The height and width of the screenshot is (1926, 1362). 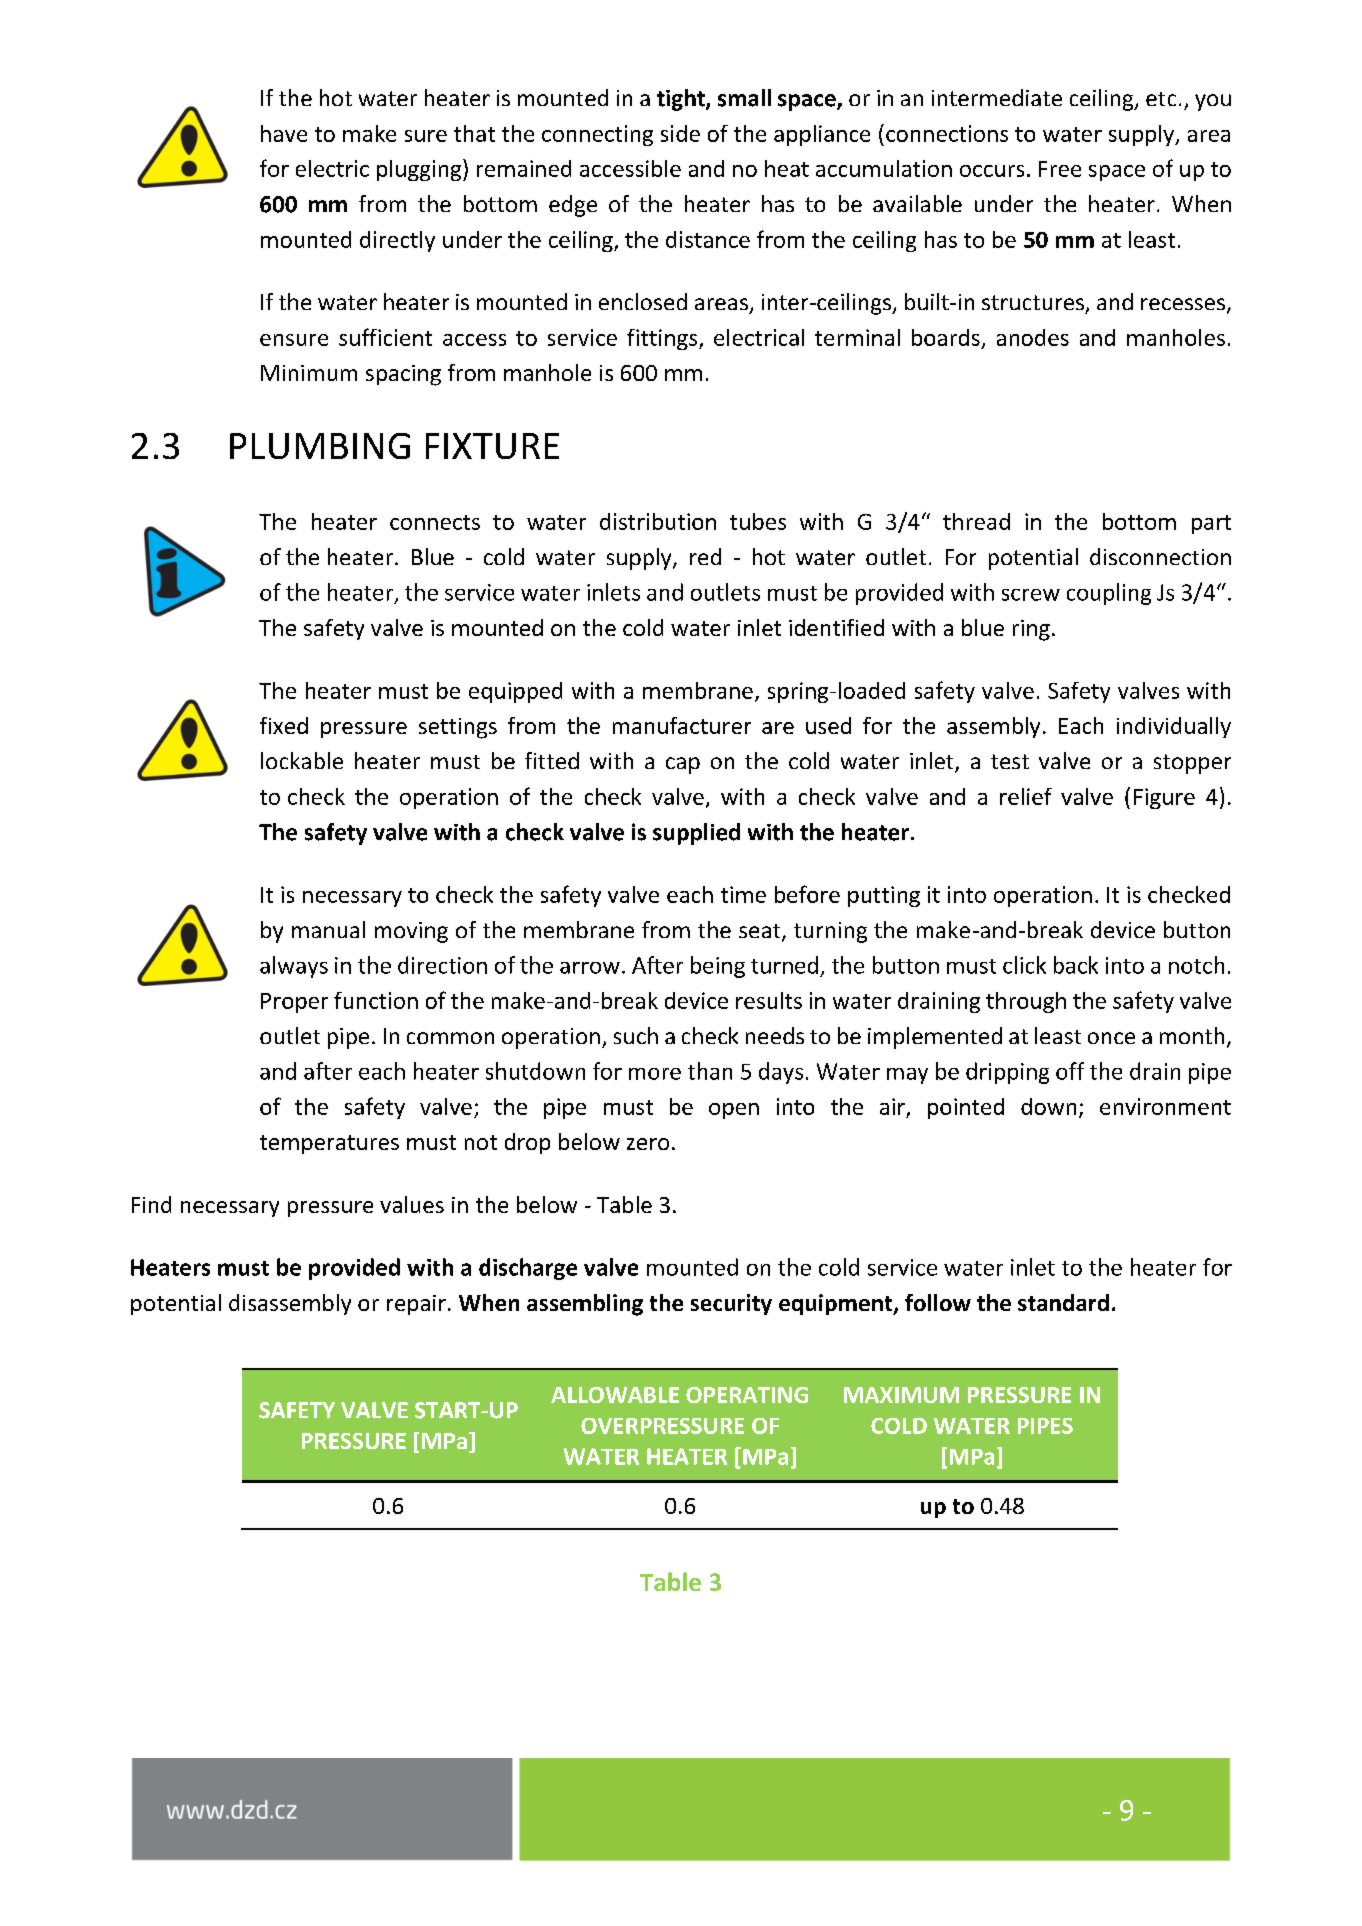 I want to click on OPERATING, so click(x=747, y=1395).
